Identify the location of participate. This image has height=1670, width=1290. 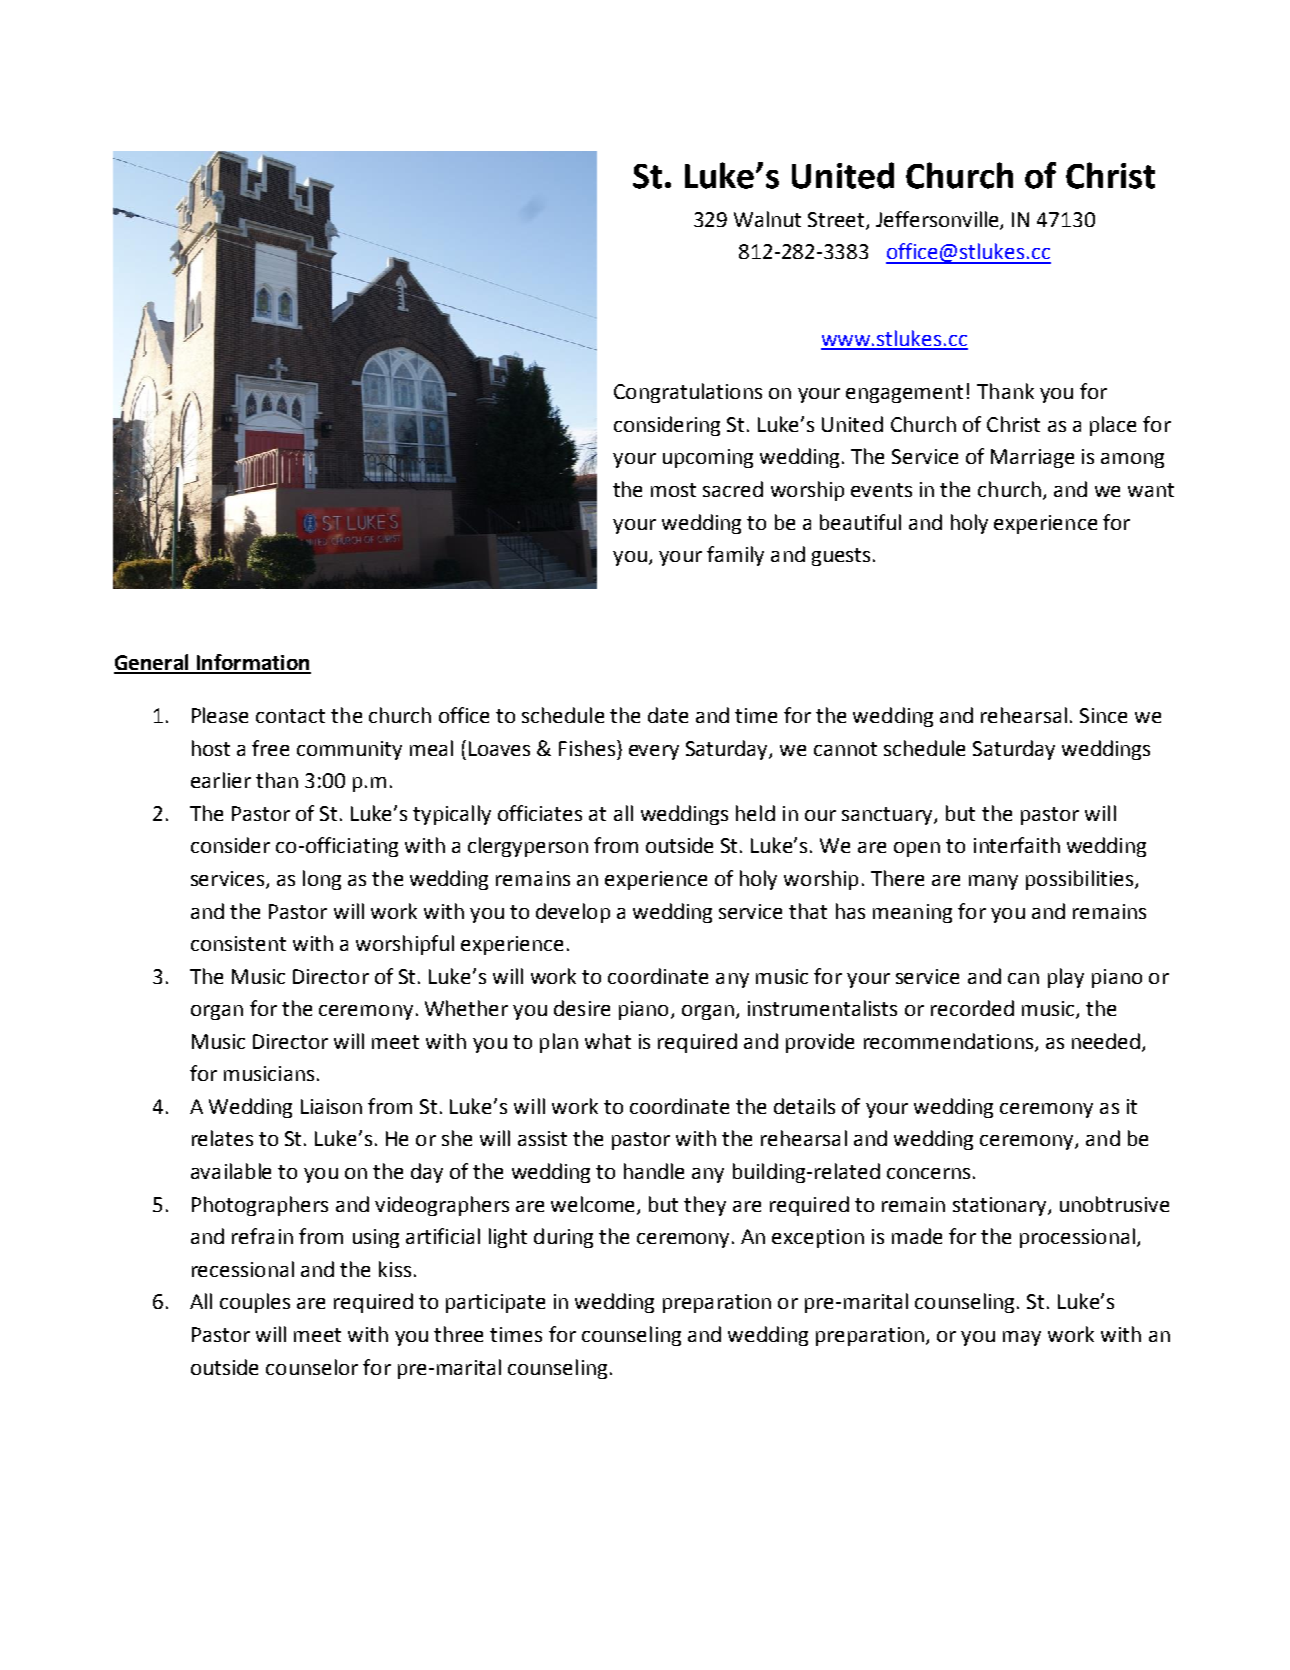
(495, 1303).
